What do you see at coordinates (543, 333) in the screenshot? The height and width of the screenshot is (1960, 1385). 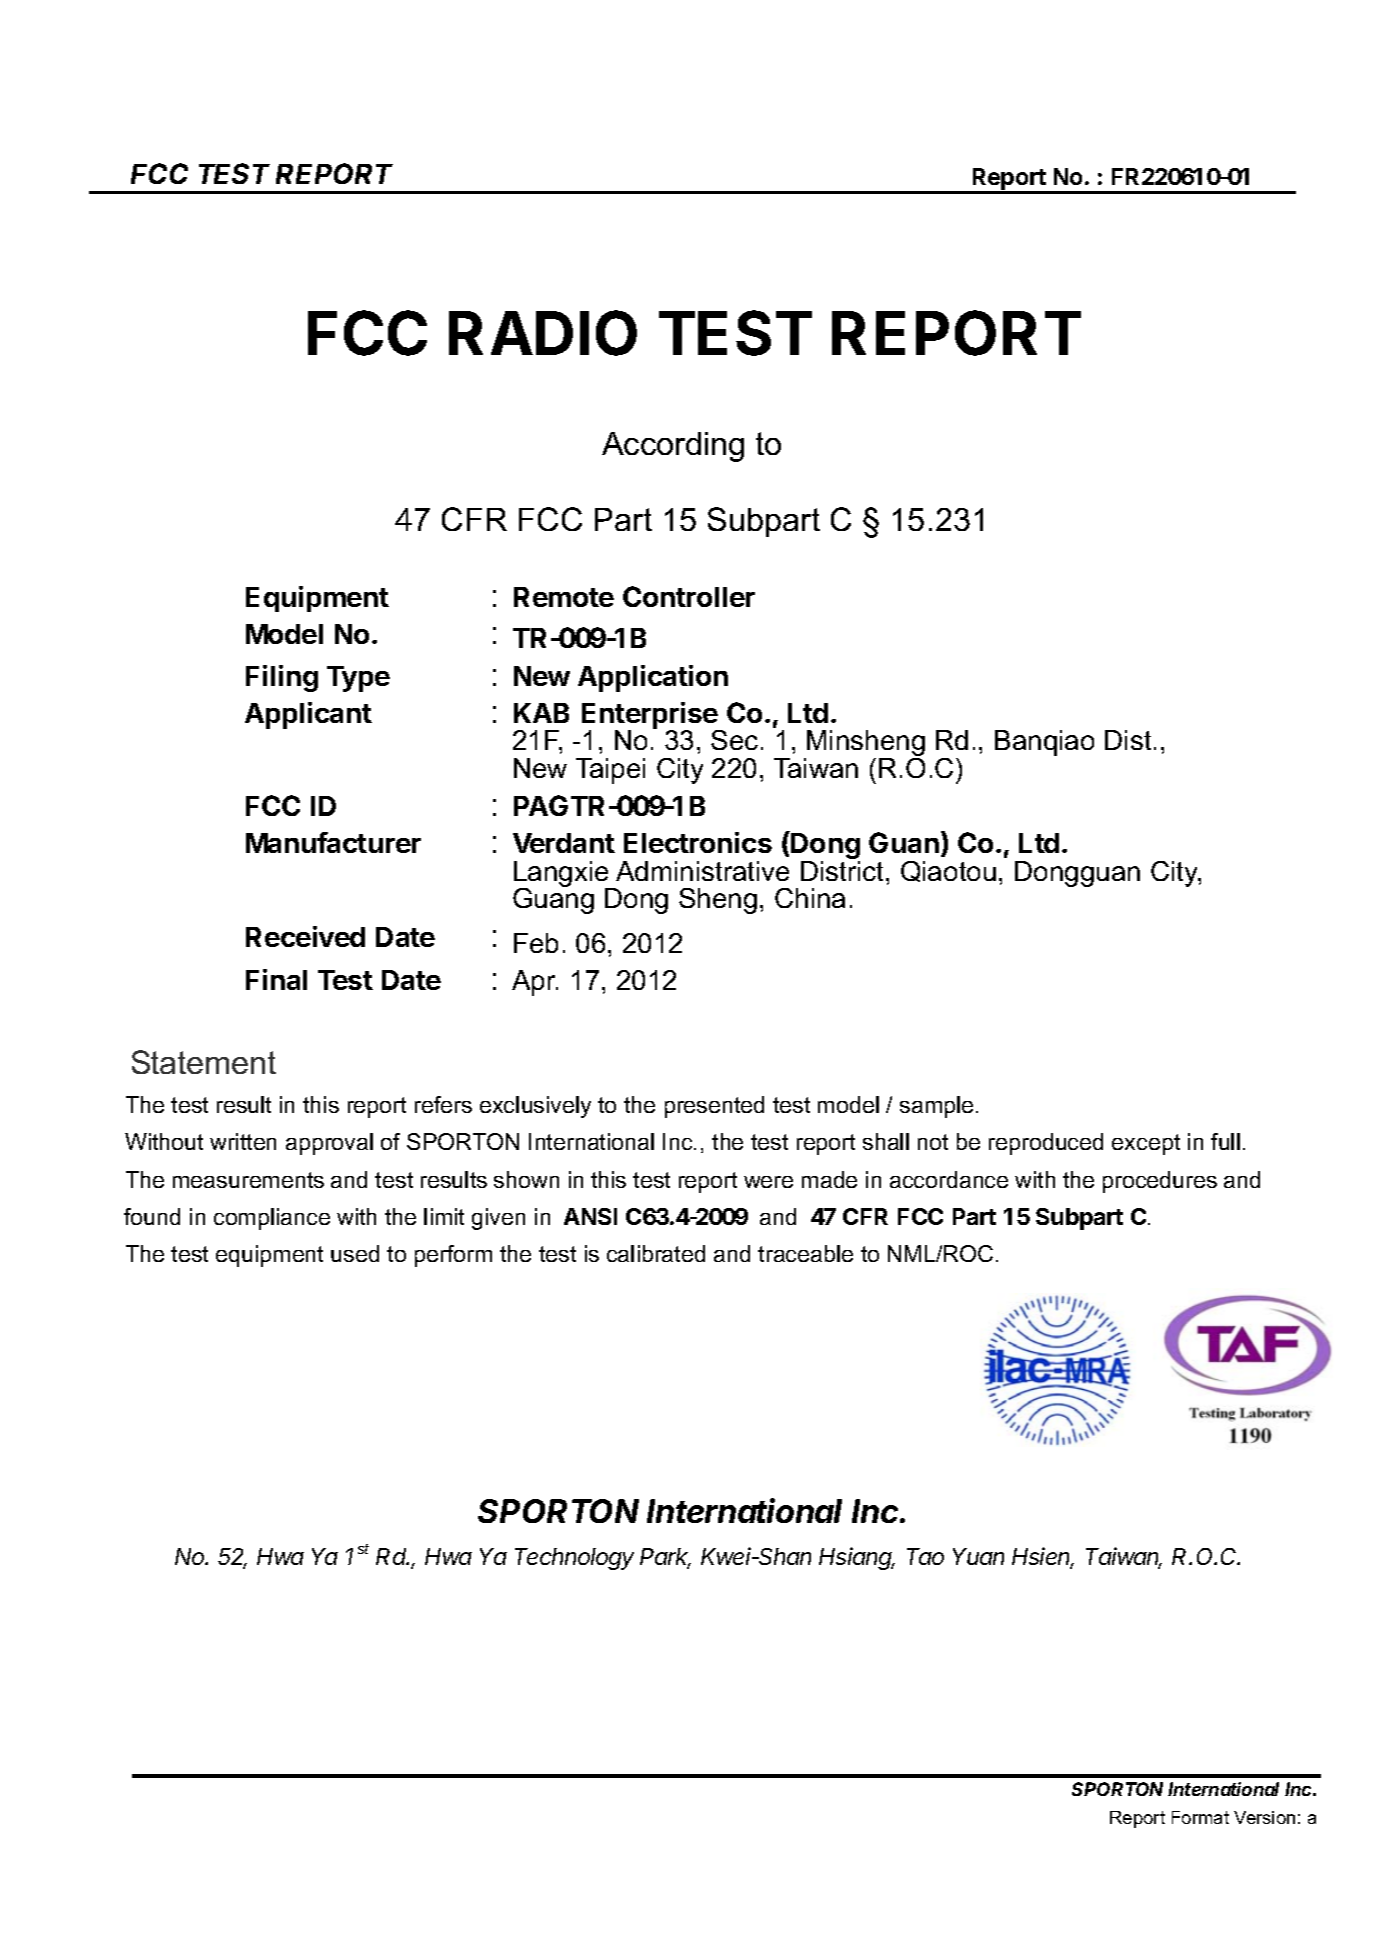 I see `RADIO` at bounding box center [543, 333].
